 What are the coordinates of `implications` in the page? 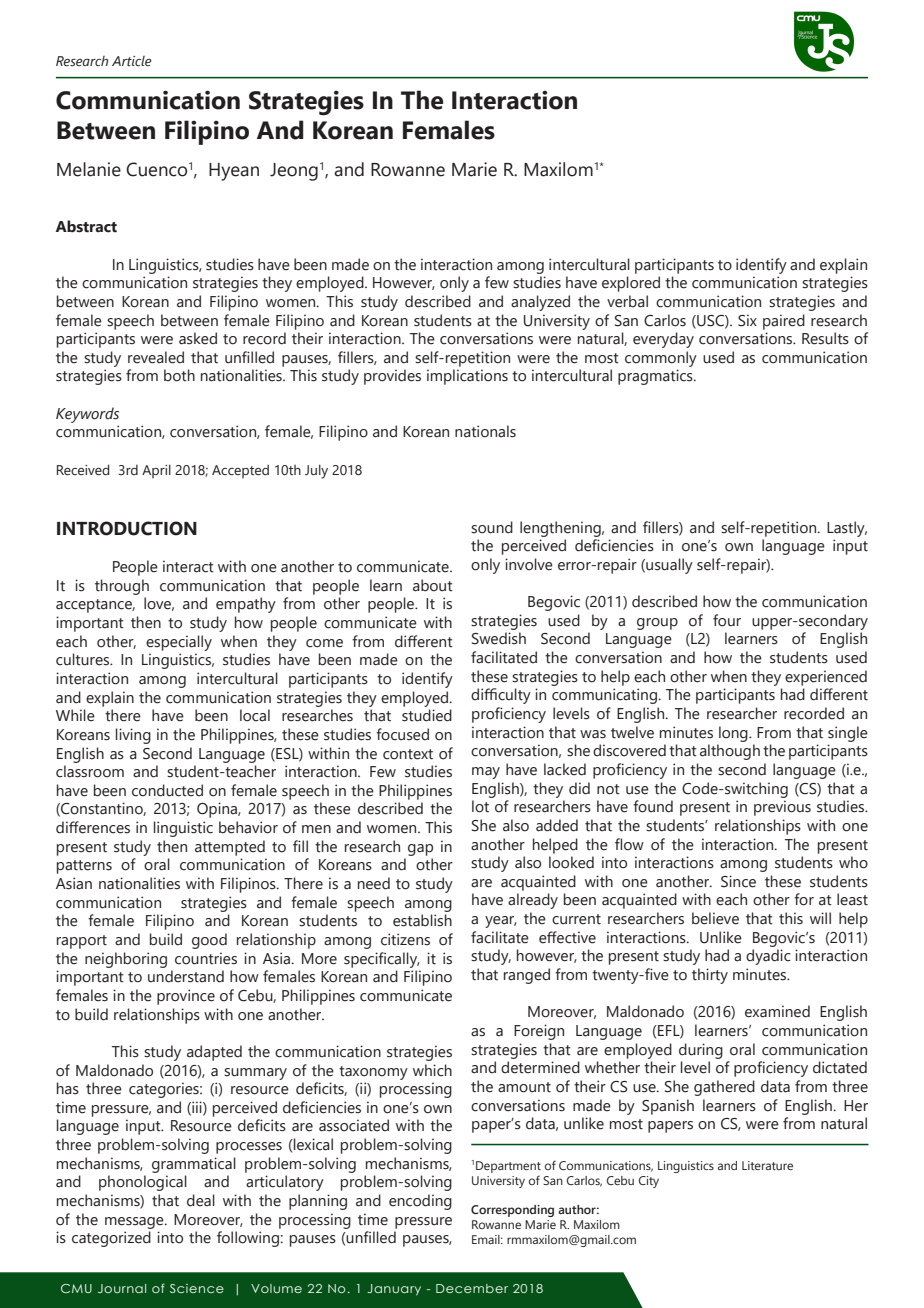 It's located at (467, 377).
